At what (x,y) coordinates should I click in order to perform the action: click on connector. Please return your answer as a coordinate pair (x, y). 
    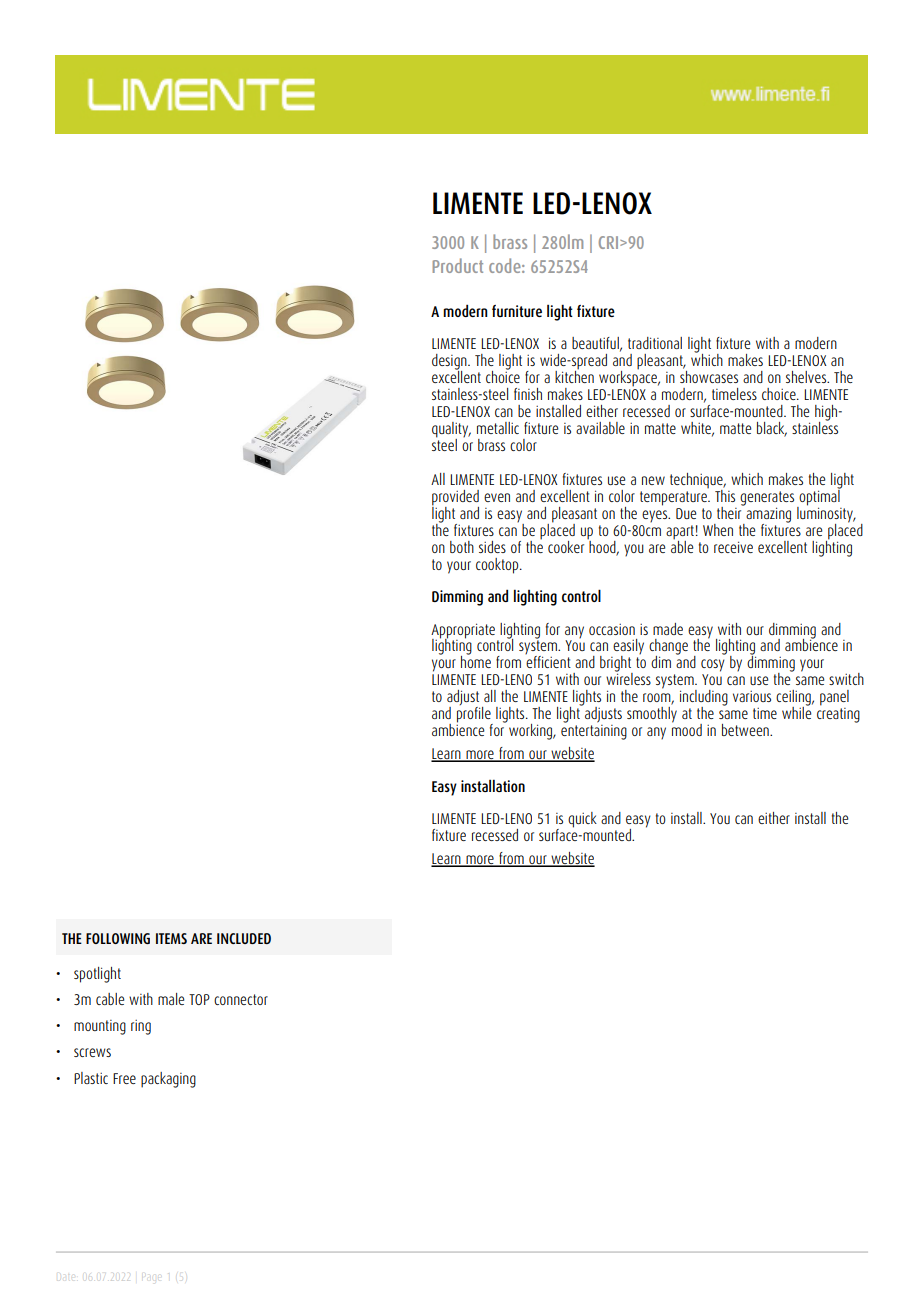
    Looking at the image, I should click on (241, 999).
